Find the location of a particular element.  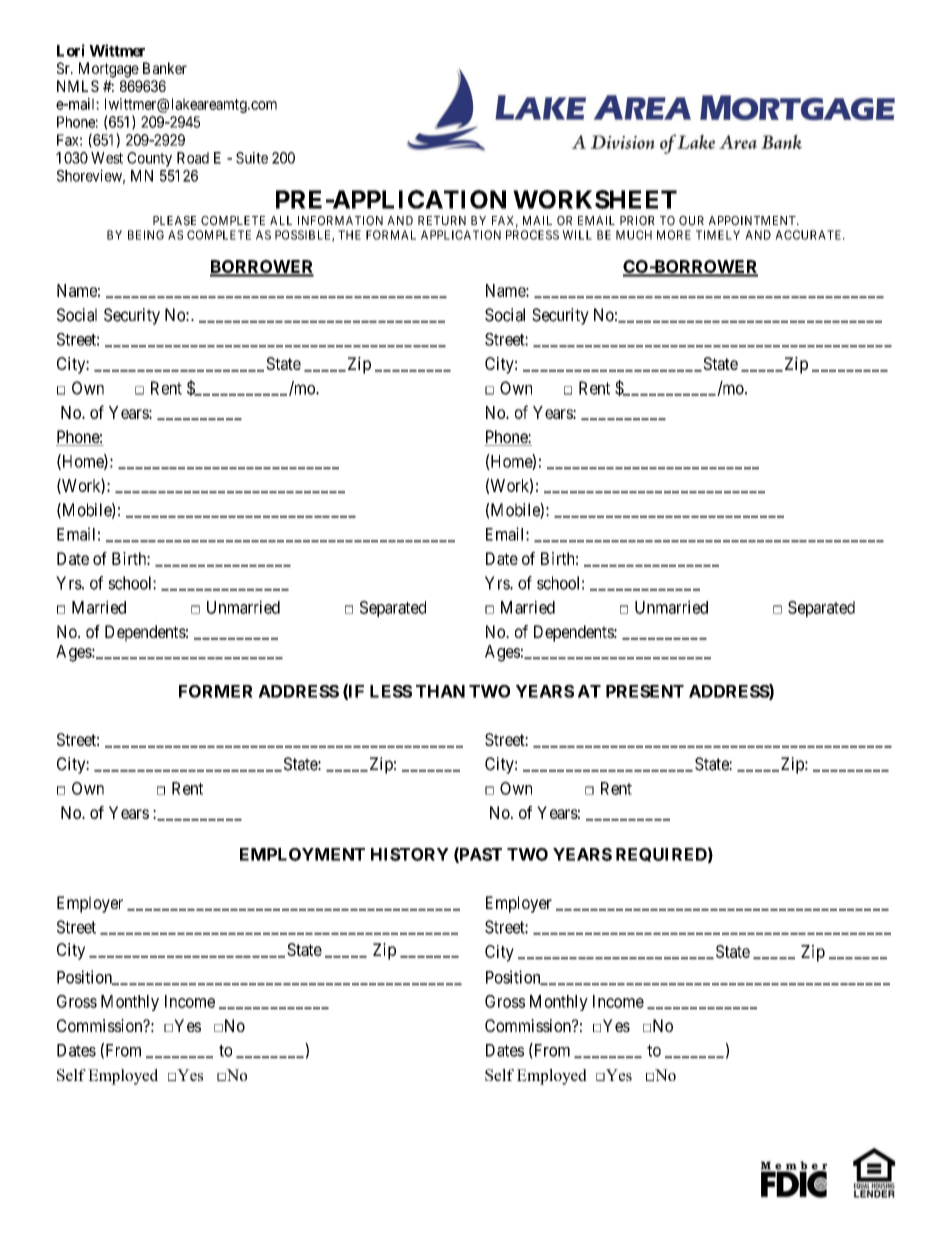

BEING is located at coordinates (146, 235).
